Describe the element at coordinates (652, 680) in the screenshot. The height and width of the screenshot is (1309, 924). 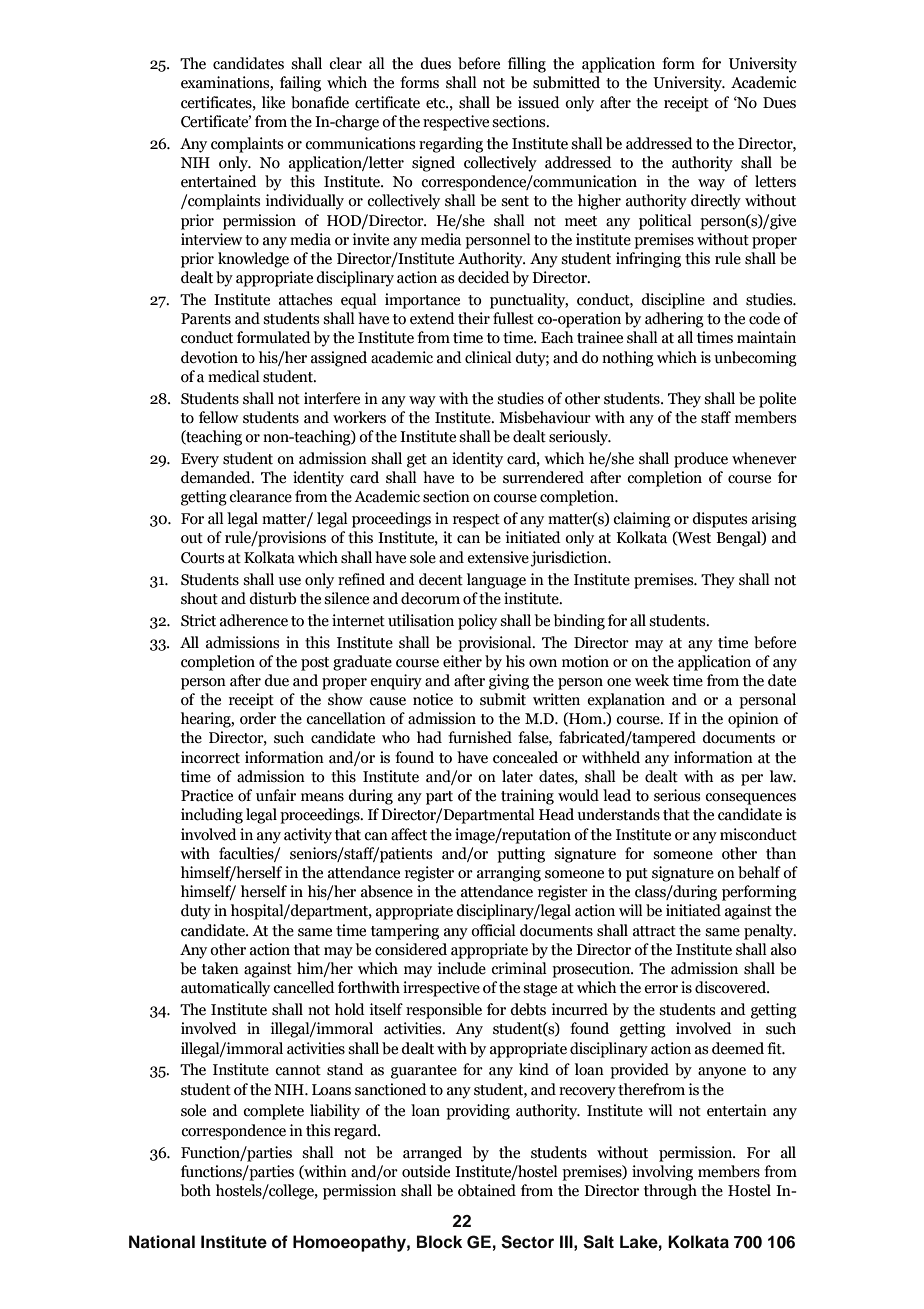
I see `week` at that location.
